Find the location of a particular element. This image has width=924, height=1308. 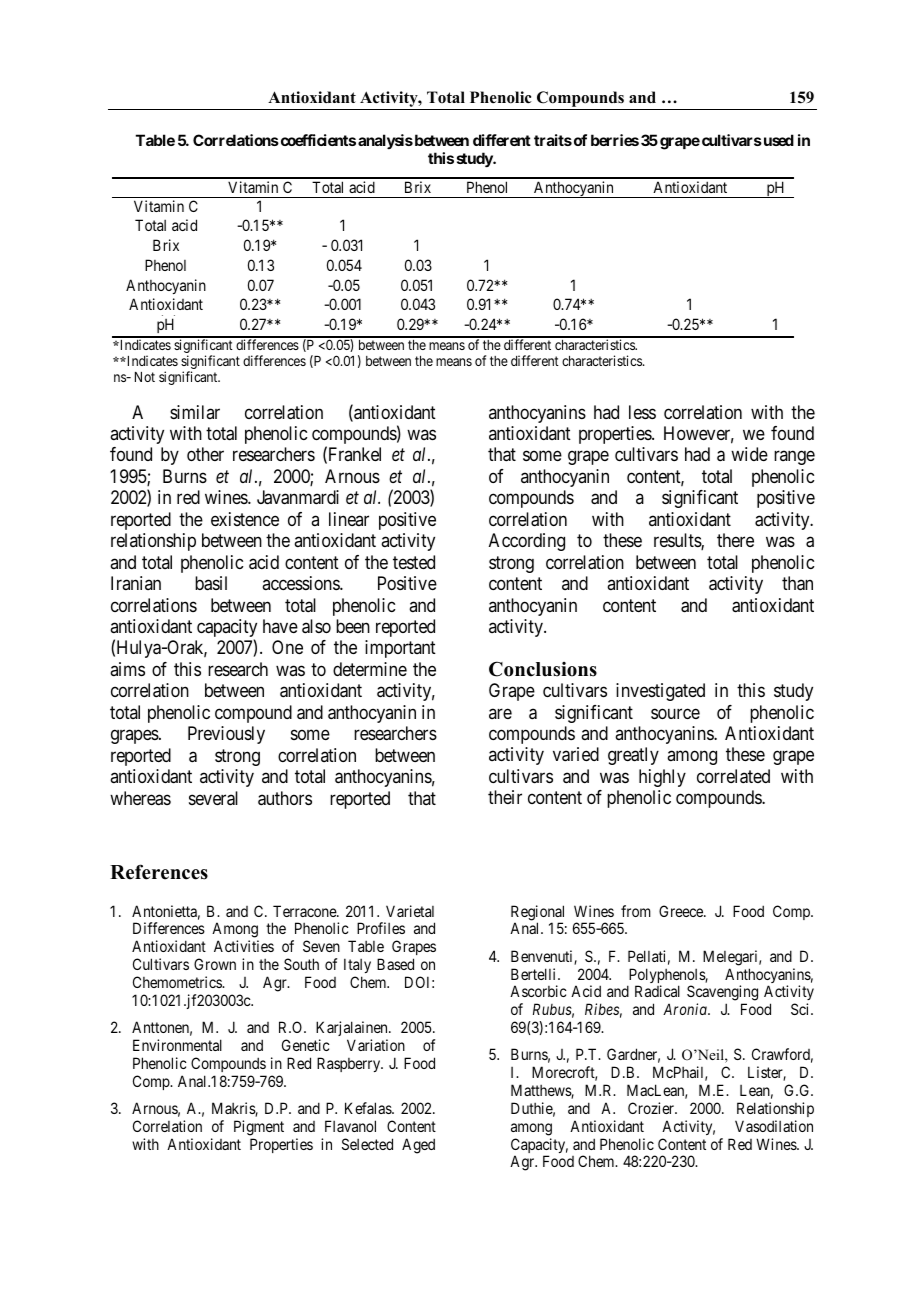

less is located at coordinates (642, 412).
